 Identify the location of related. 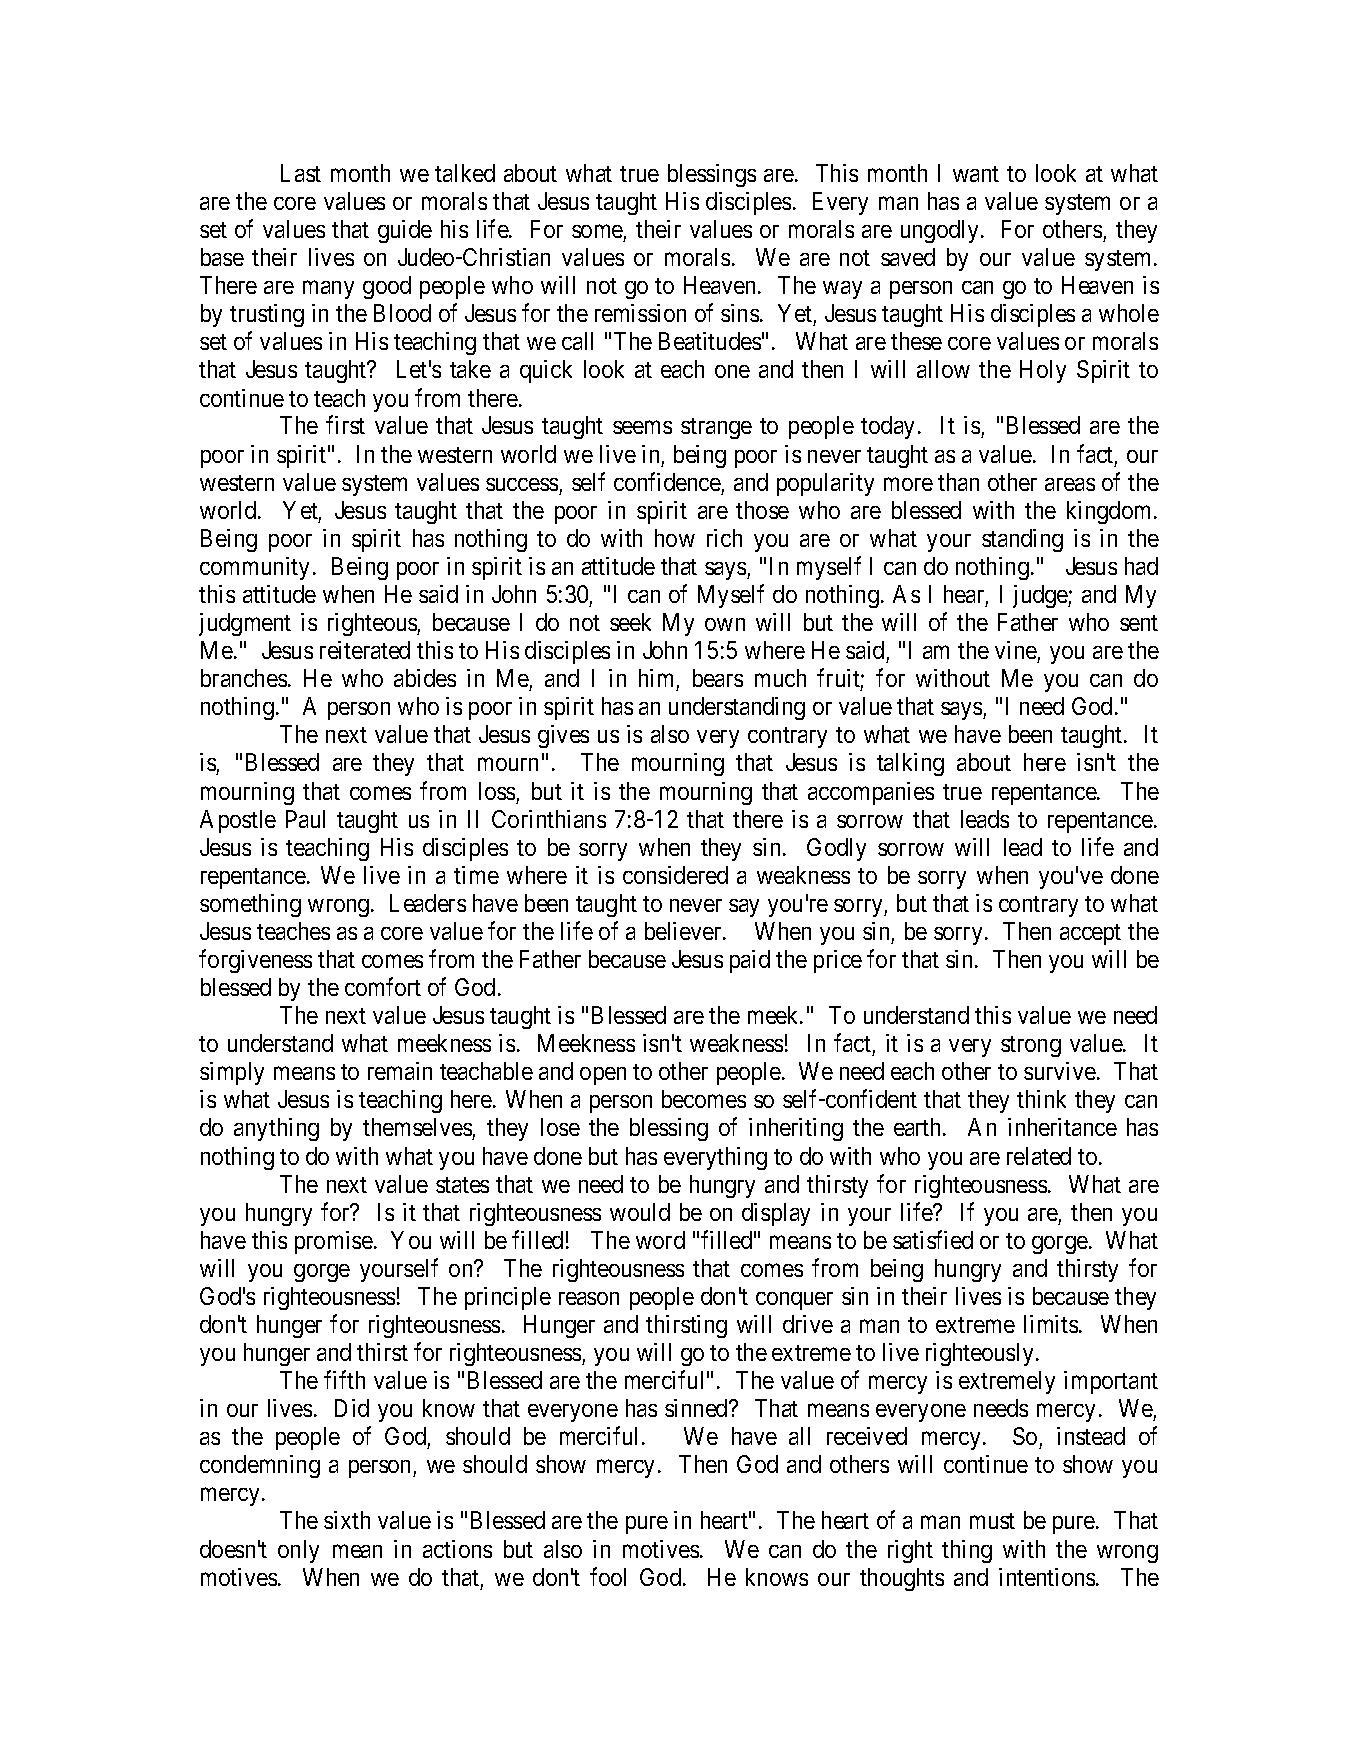
(1039, 1156).
